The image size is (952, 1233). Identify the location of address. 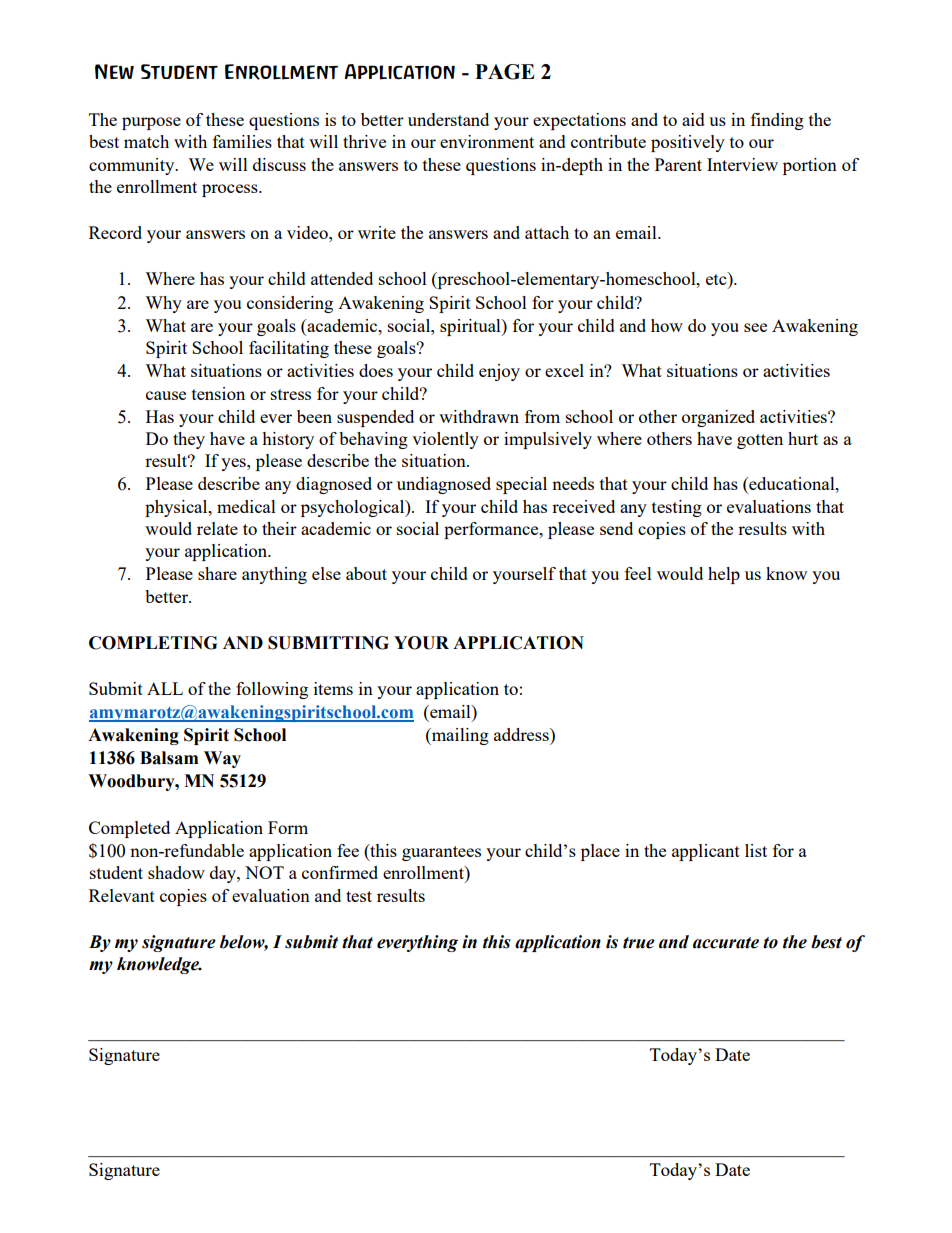
(522, 734).
